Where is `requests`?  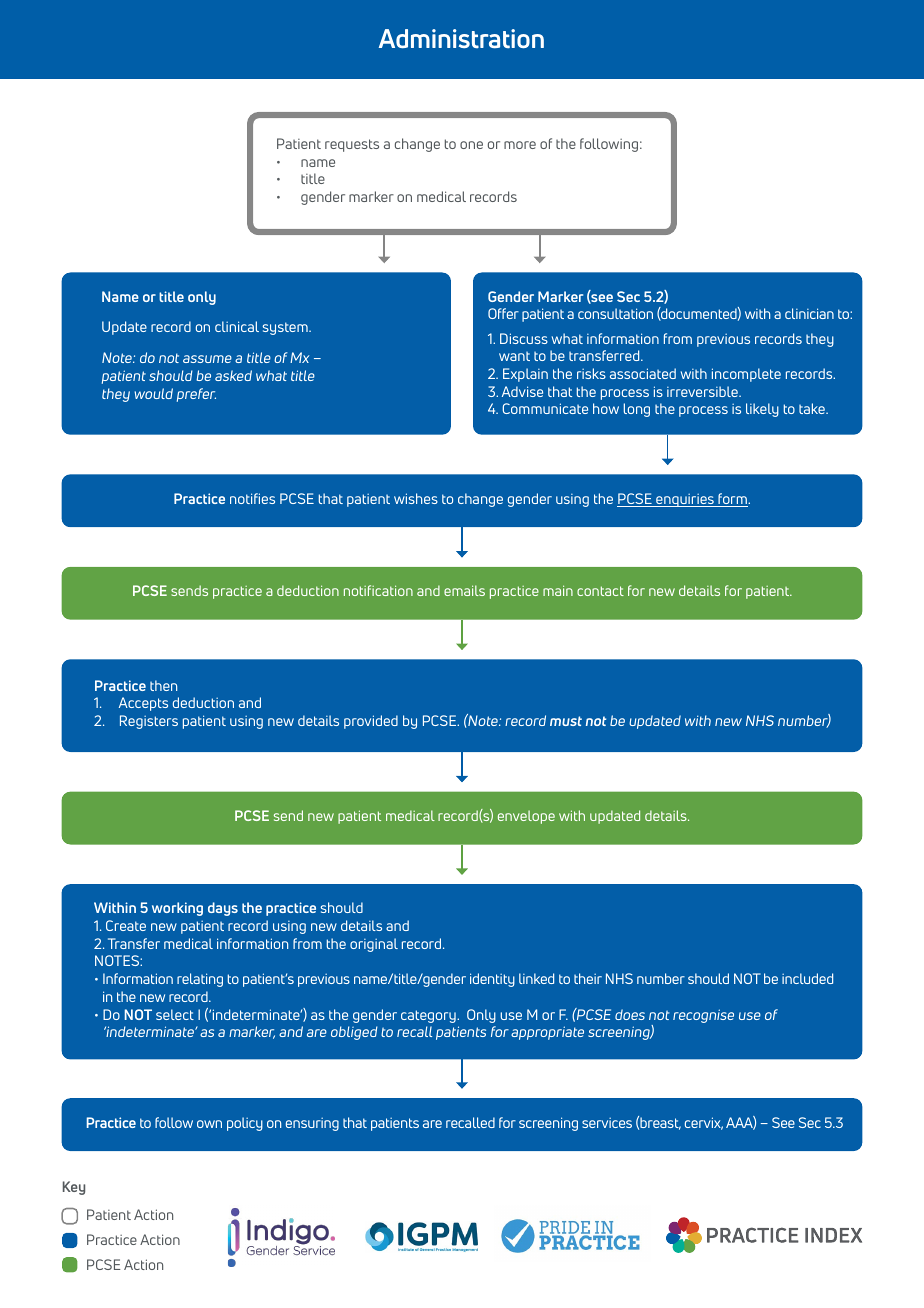
requests is located at coordinates (352, 145).
